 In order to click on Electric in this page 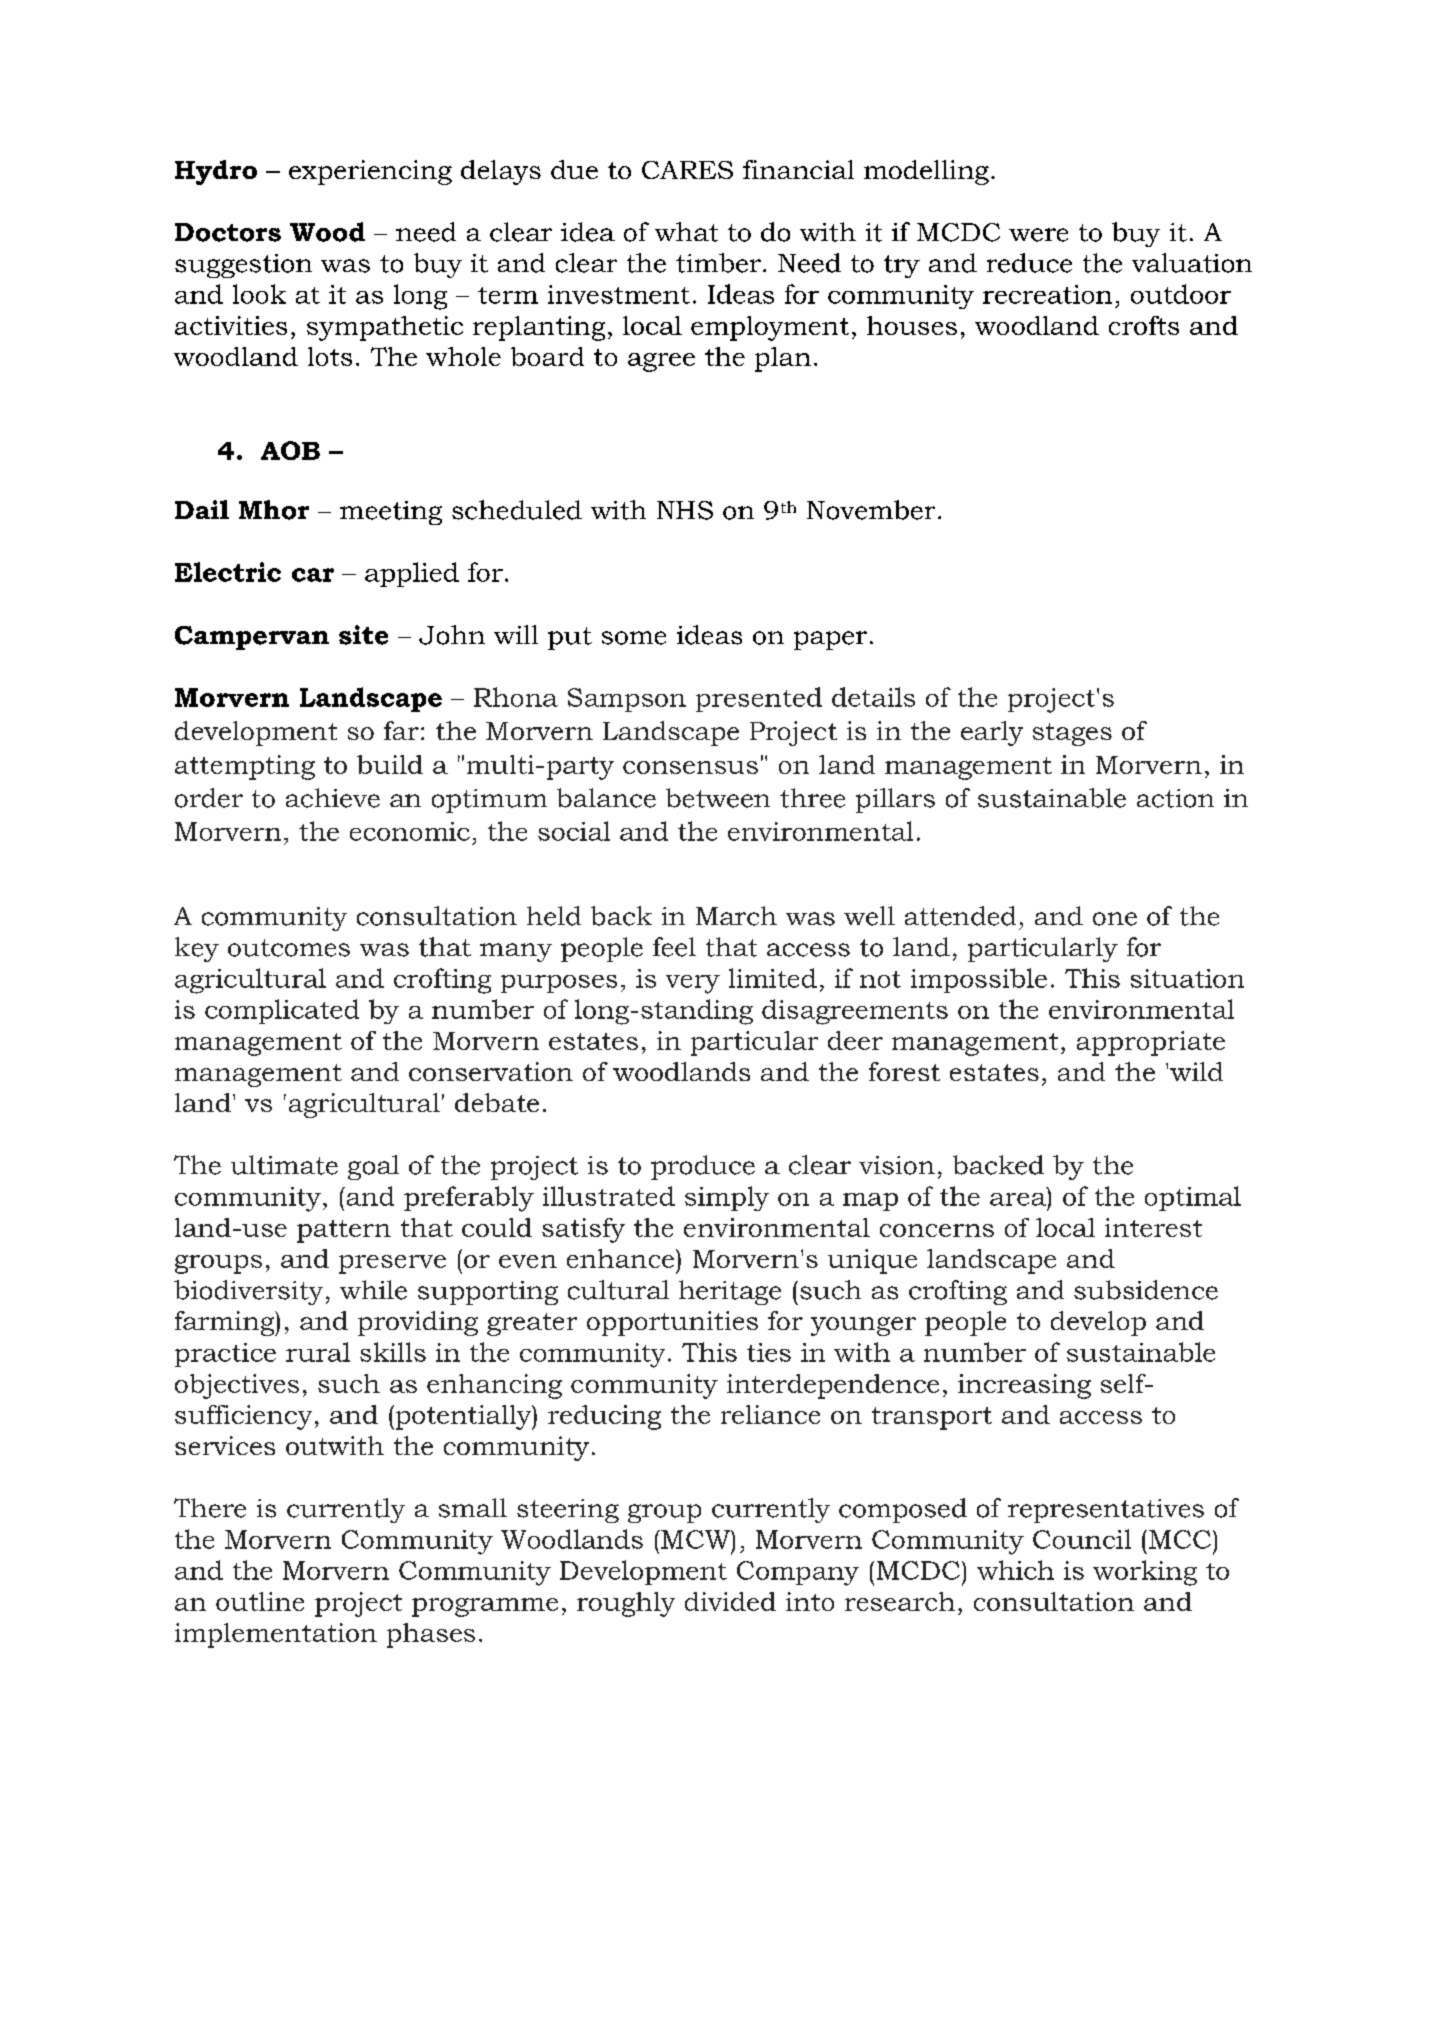, I will do `click(228, 572)`.
